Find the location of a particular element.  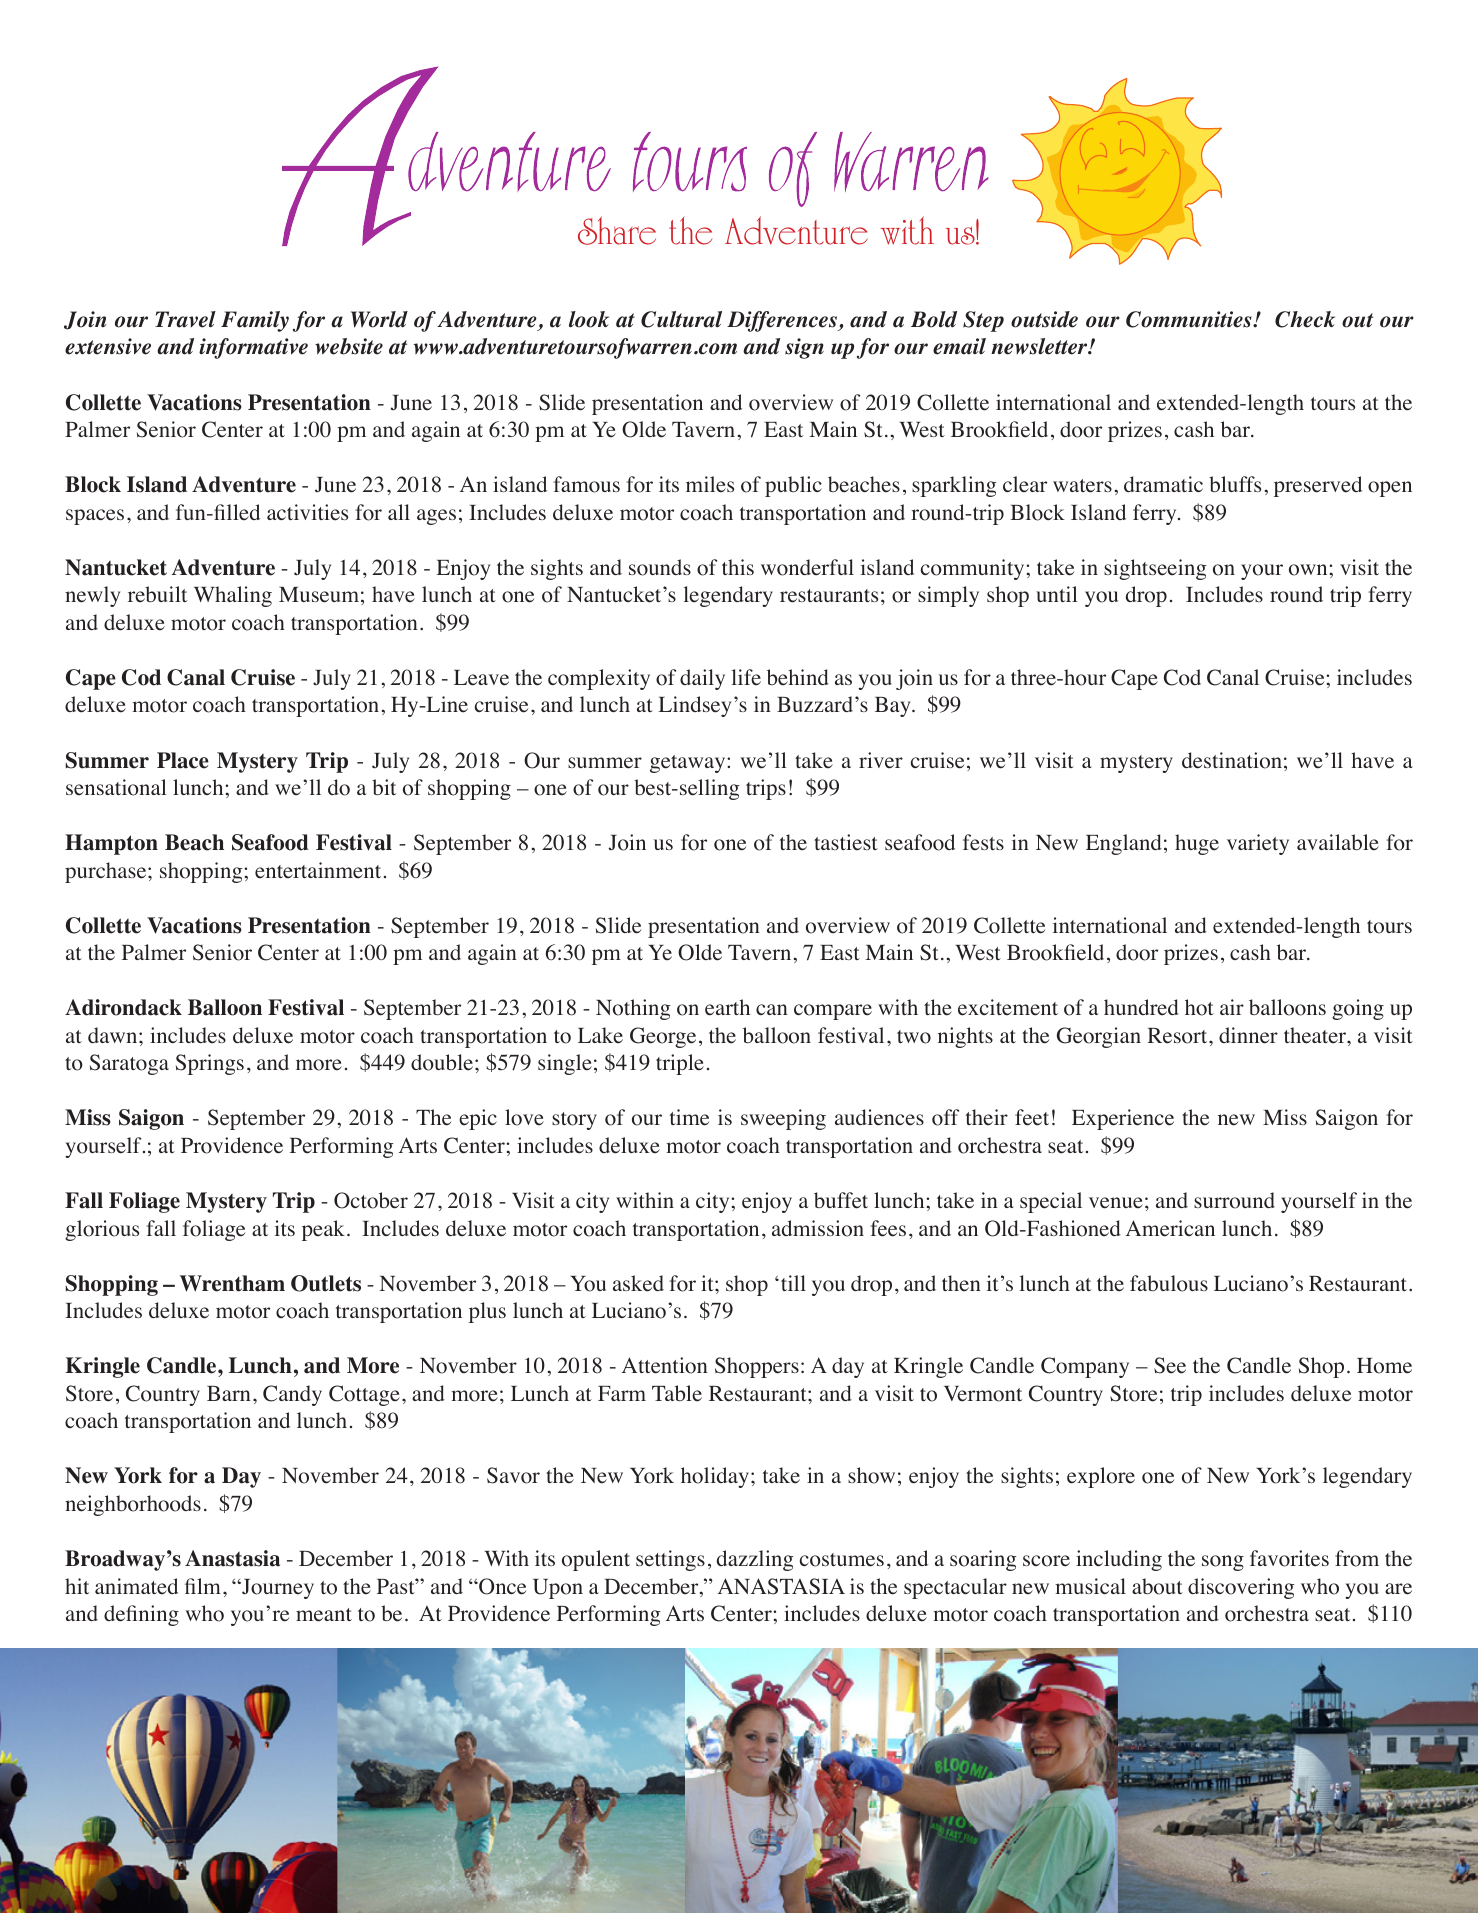

variety is located at coordinates (1258, 844).
